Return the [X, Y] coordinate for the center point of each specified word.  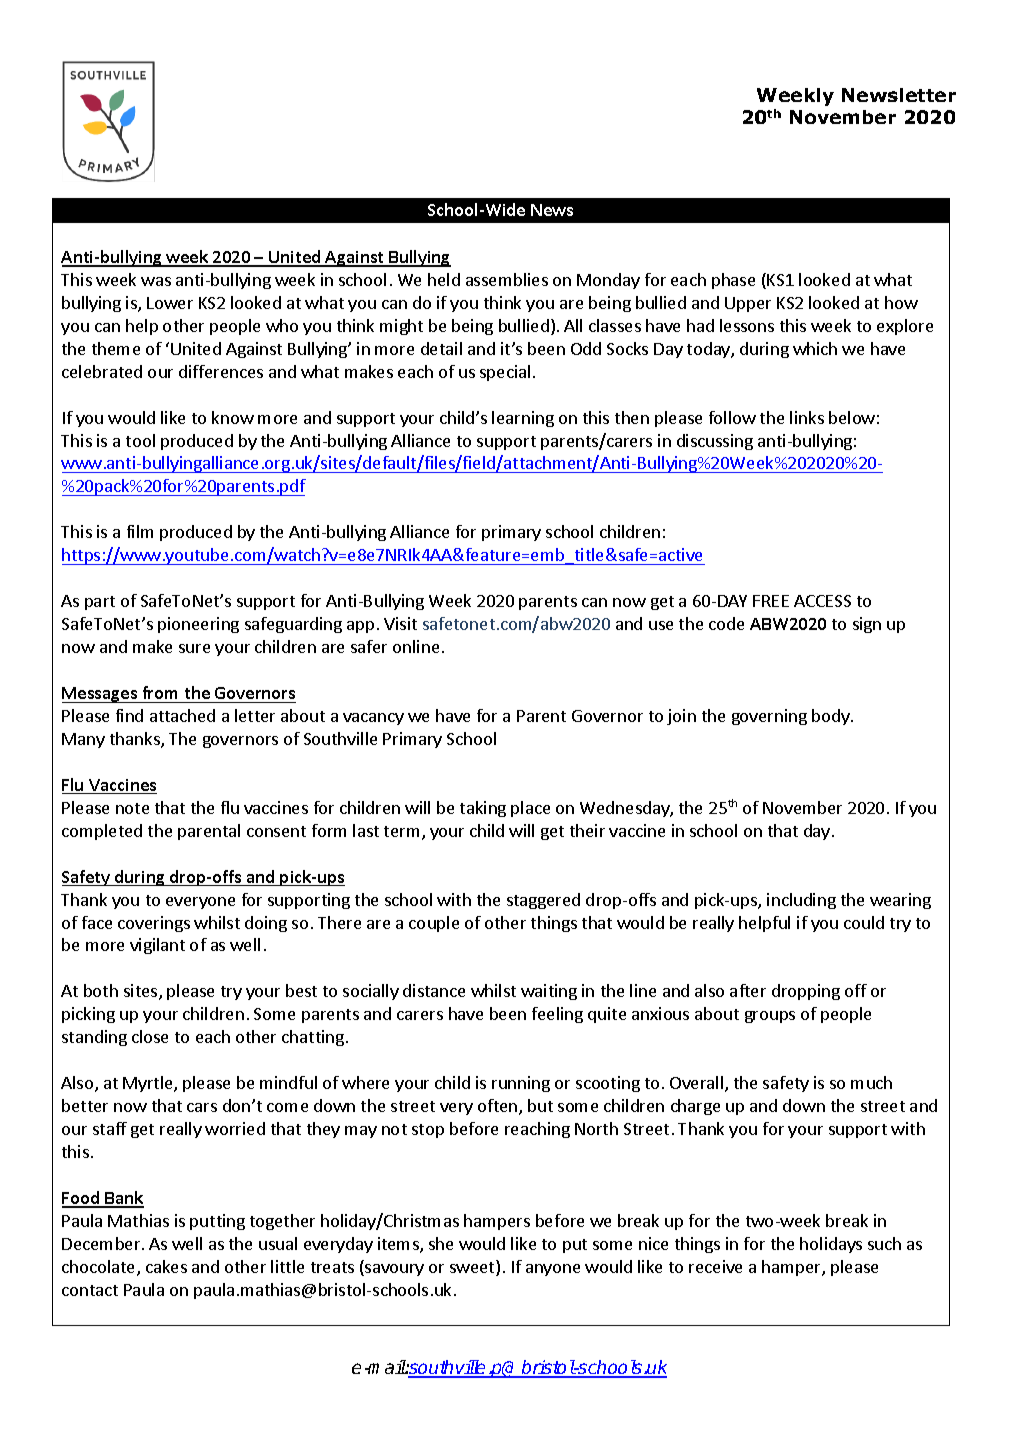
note [132, 808]
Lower [170, 303]
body [832, 717]
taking [483, 809]
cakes [166, 1266]
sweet [473, 1268]
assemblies [507, 279]
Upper [748, 304]
